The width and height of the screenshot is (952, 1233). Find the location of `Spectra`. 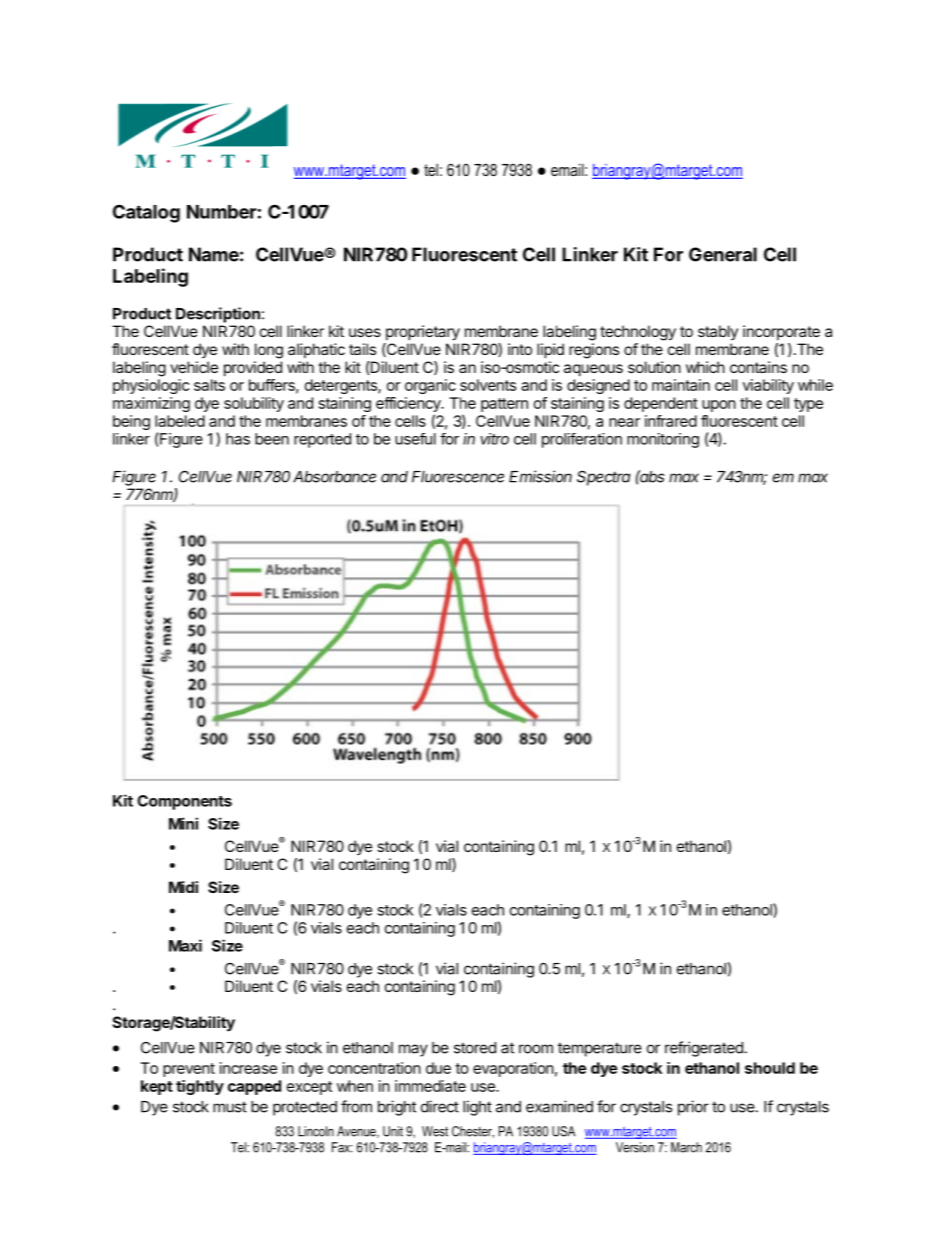

Spectra is located at coordinates (603, 478).
